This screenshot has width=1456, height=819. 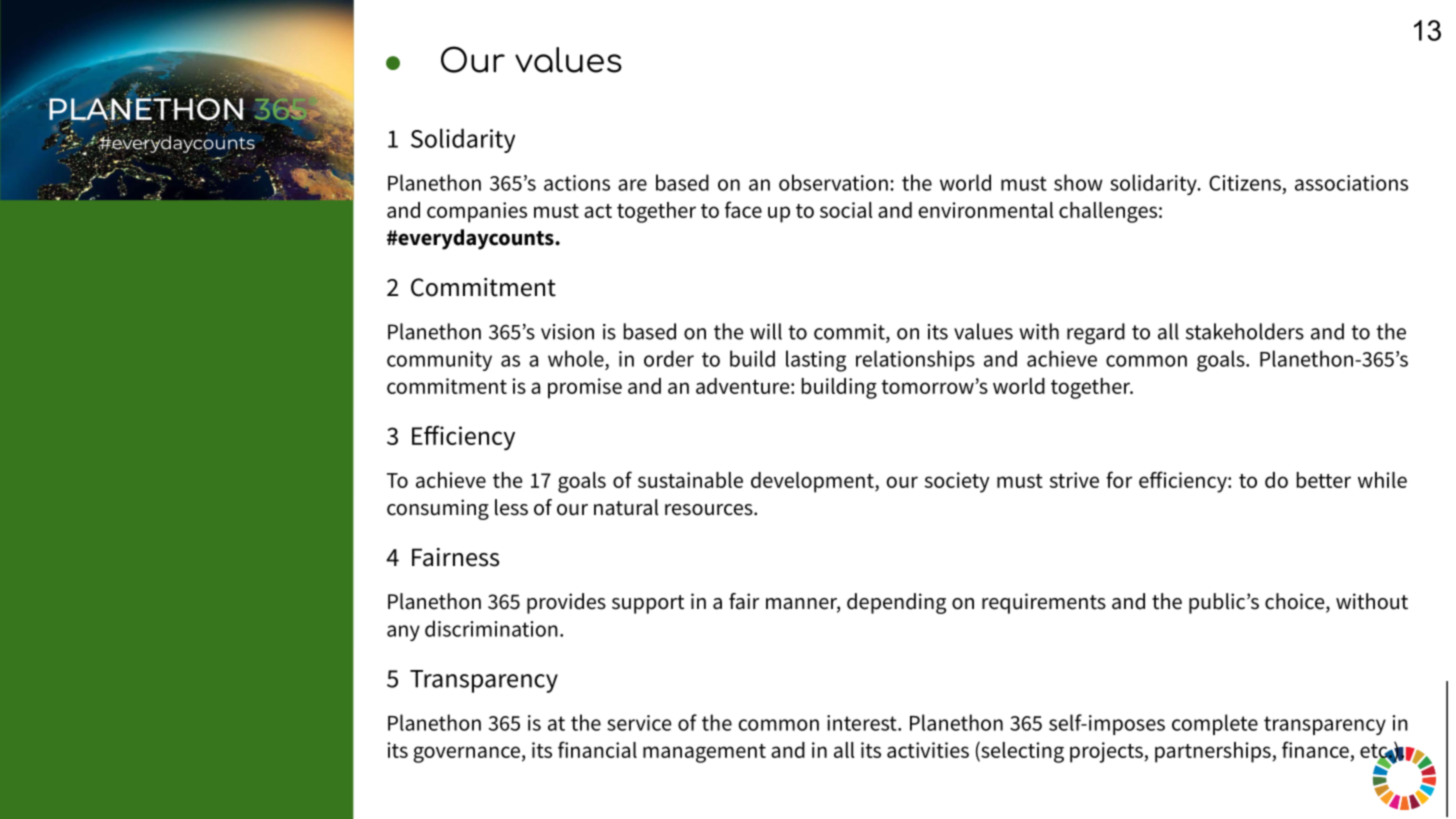 I want to click on Citizens, so click(x=1245, y=183).
